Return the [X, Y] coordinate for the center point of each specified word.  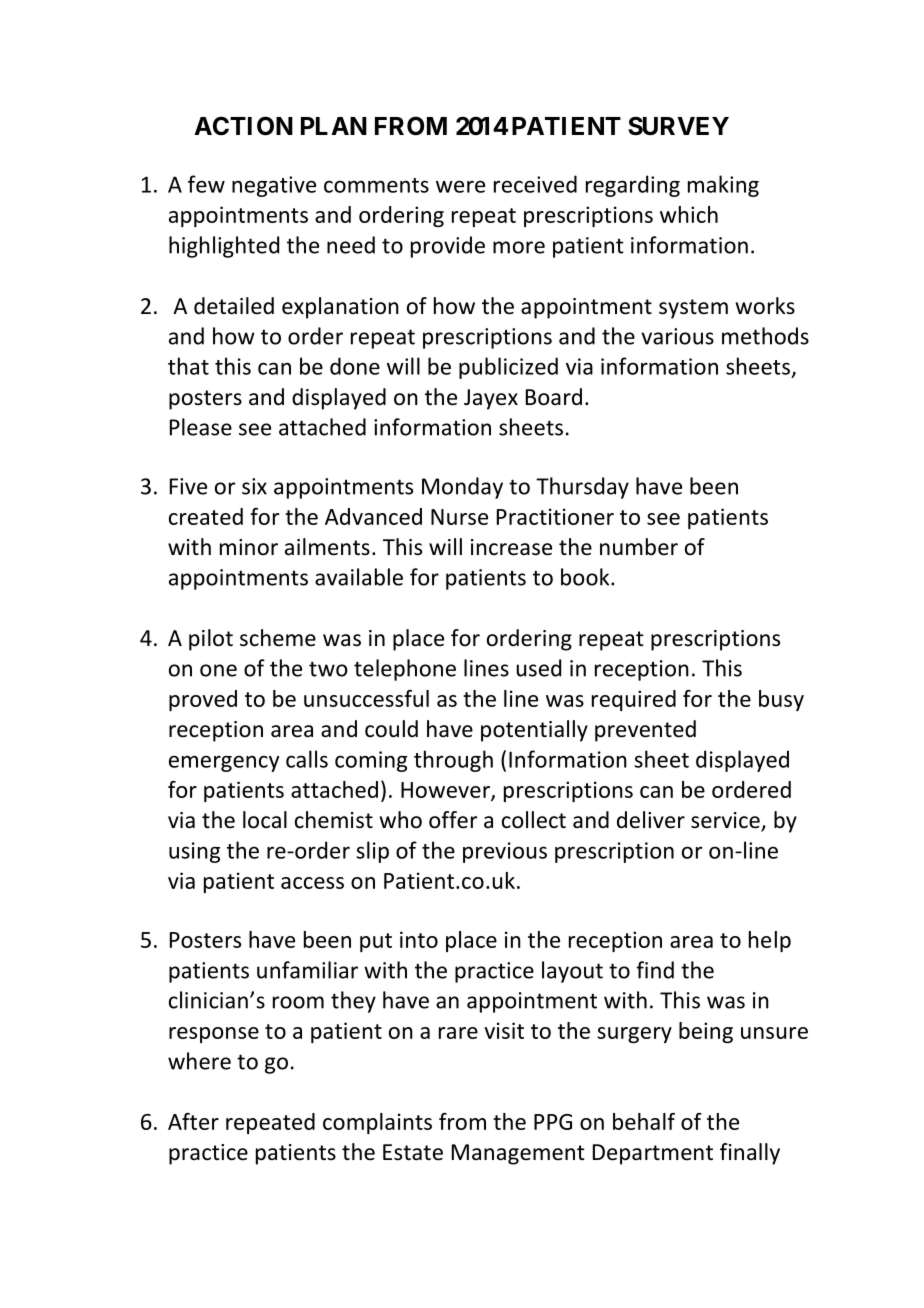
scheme [278, 638]
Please [201, 427]
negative [274, 186]
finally [750, 1154]
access [312, 883]
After [193, 1121]
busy [781, 700]
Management [518, 1154]
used [538, 668]
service [726, 821]
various [677, 336]
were [460, 186]
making [723, 186]
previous [505, 852]
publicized [508, 368]
